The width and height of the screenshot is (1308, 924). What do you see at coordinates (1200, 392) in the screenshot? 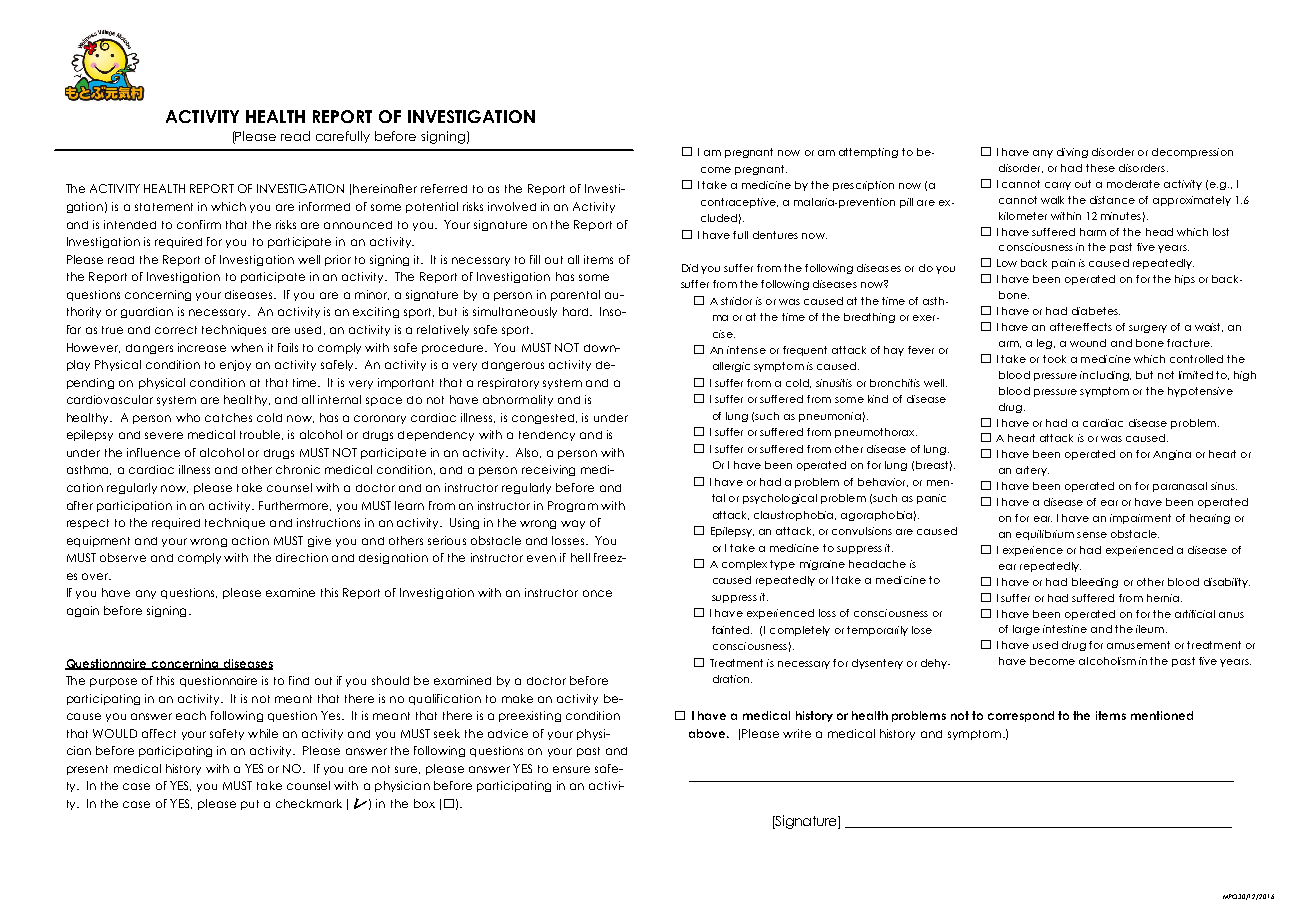
I see `hypotensive` at bounding box center [1200, 392].
